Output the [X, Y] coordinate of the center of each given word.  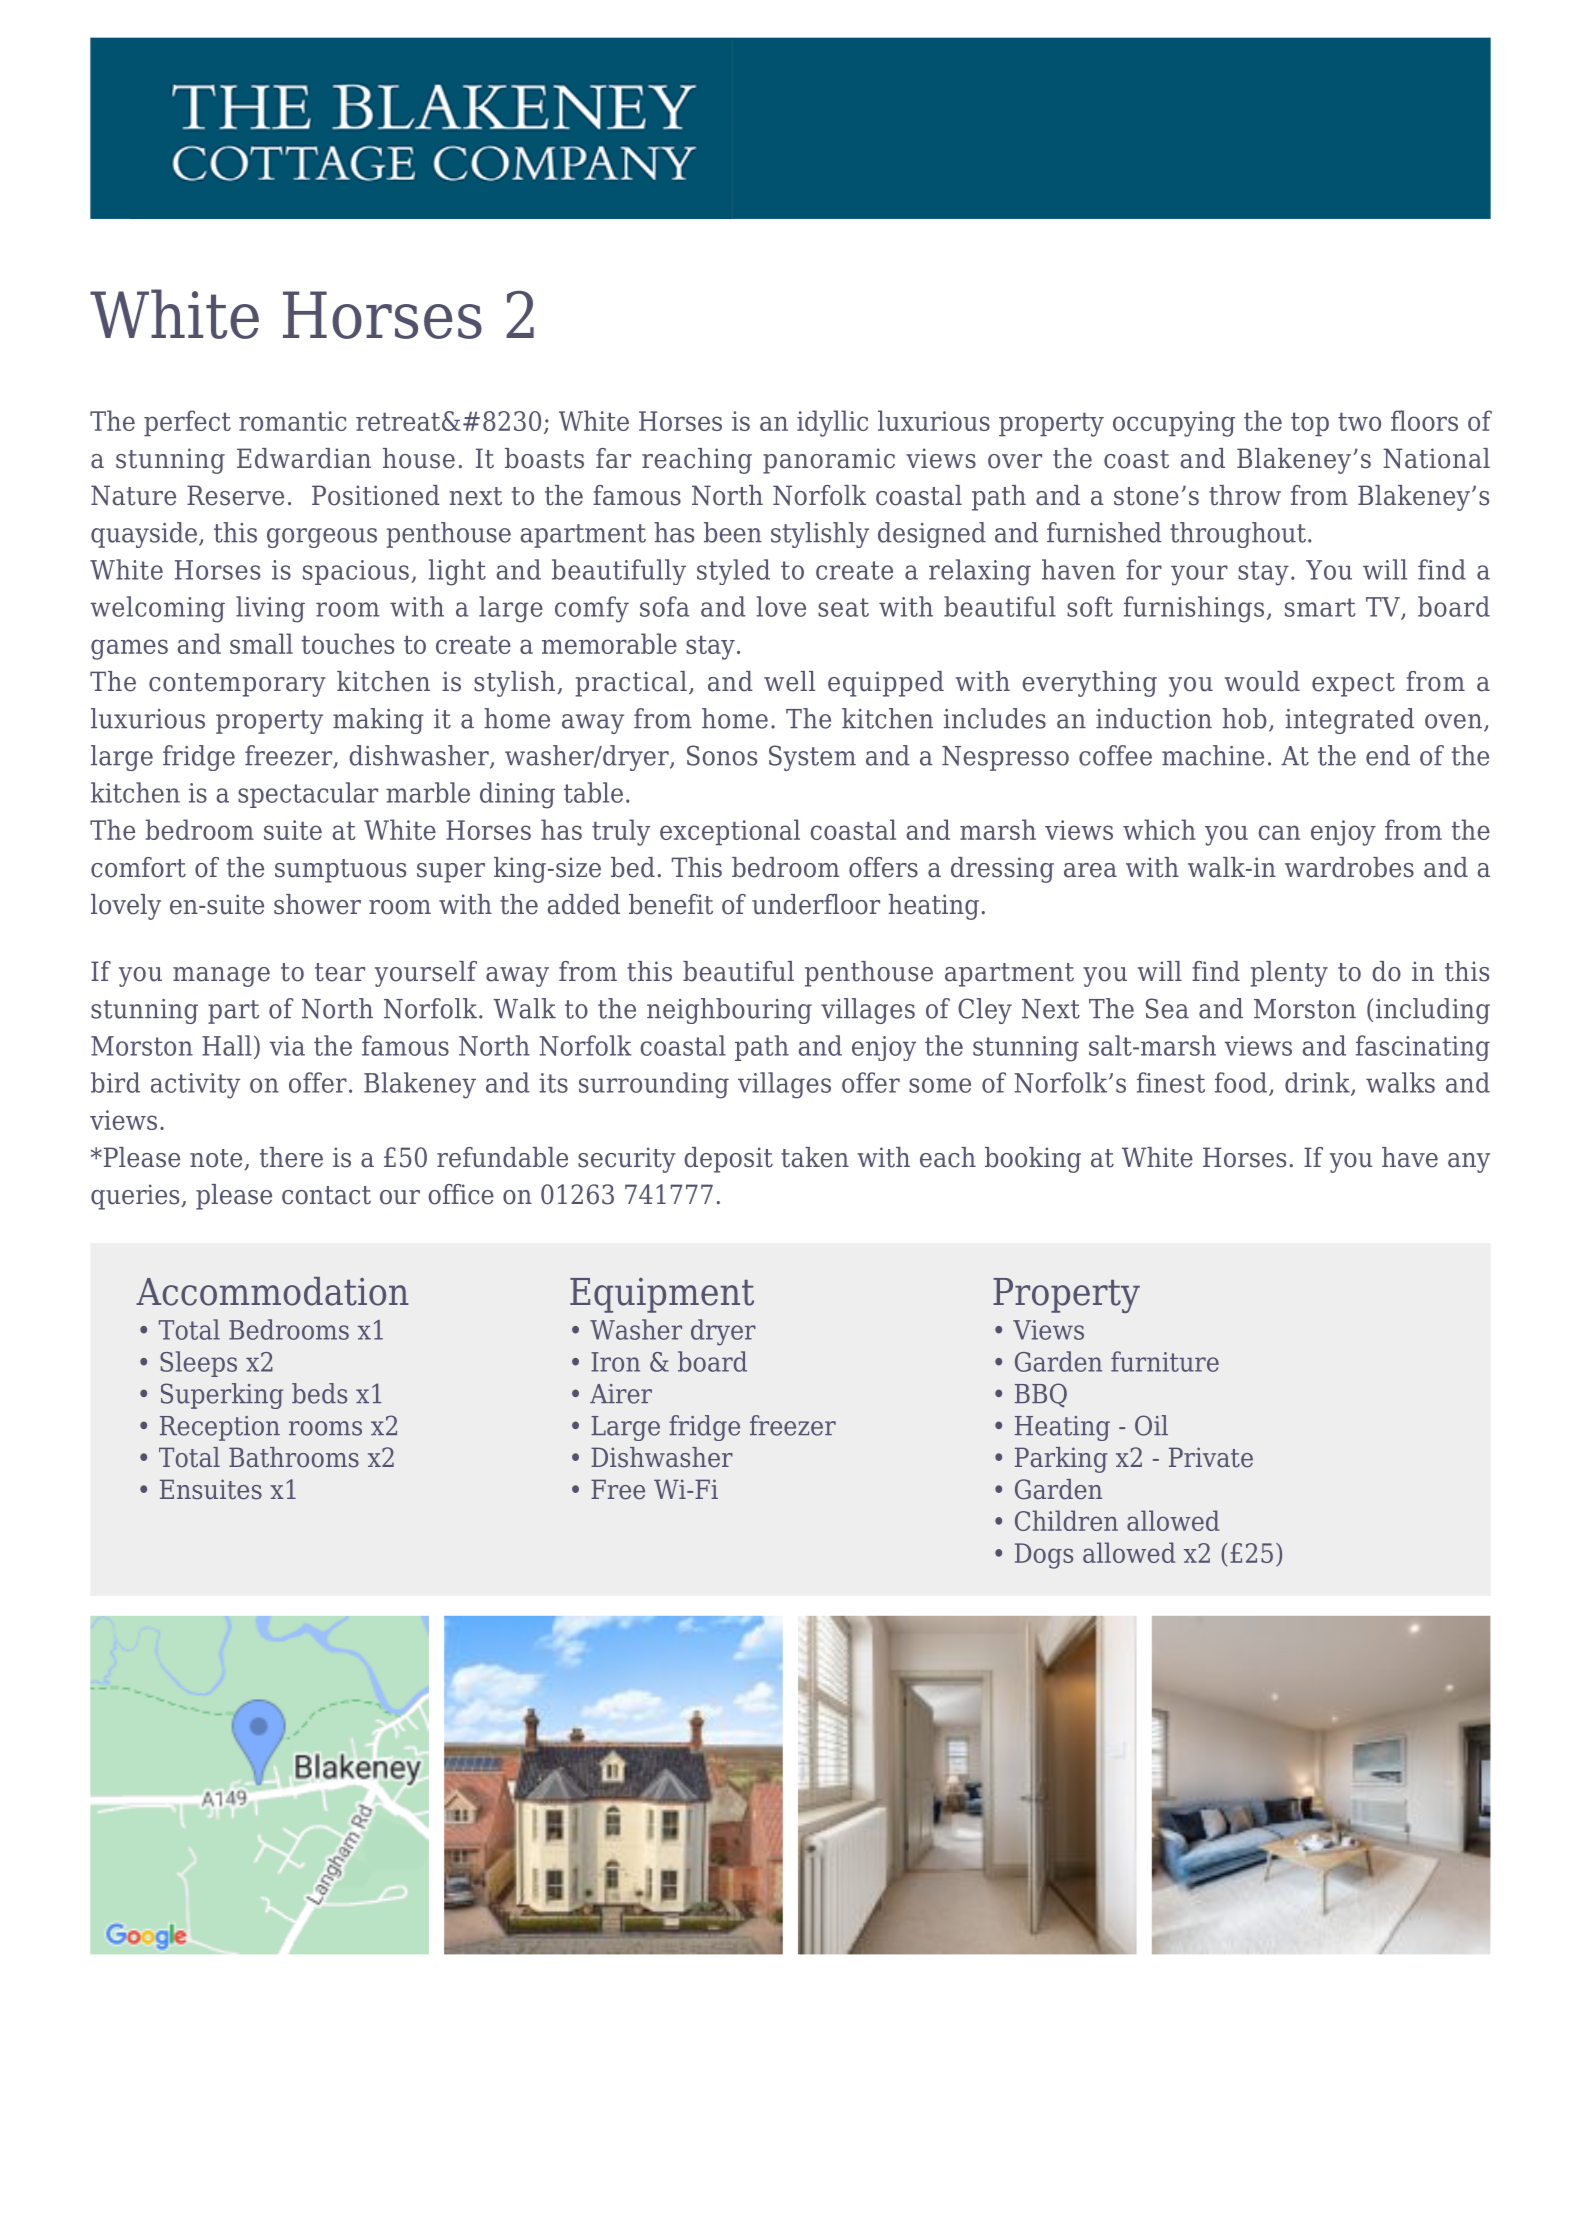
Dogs [1044, 1556]
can [1279, 832]
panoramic [829, 461]
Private [1211, 1457]
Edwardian [304, 458]
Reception [220, 1428]
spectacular [308, 795]
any [1469, 1163]
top [1310, 424]
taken [815, 1157]
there [291, 1157]
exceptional [730, 832]
